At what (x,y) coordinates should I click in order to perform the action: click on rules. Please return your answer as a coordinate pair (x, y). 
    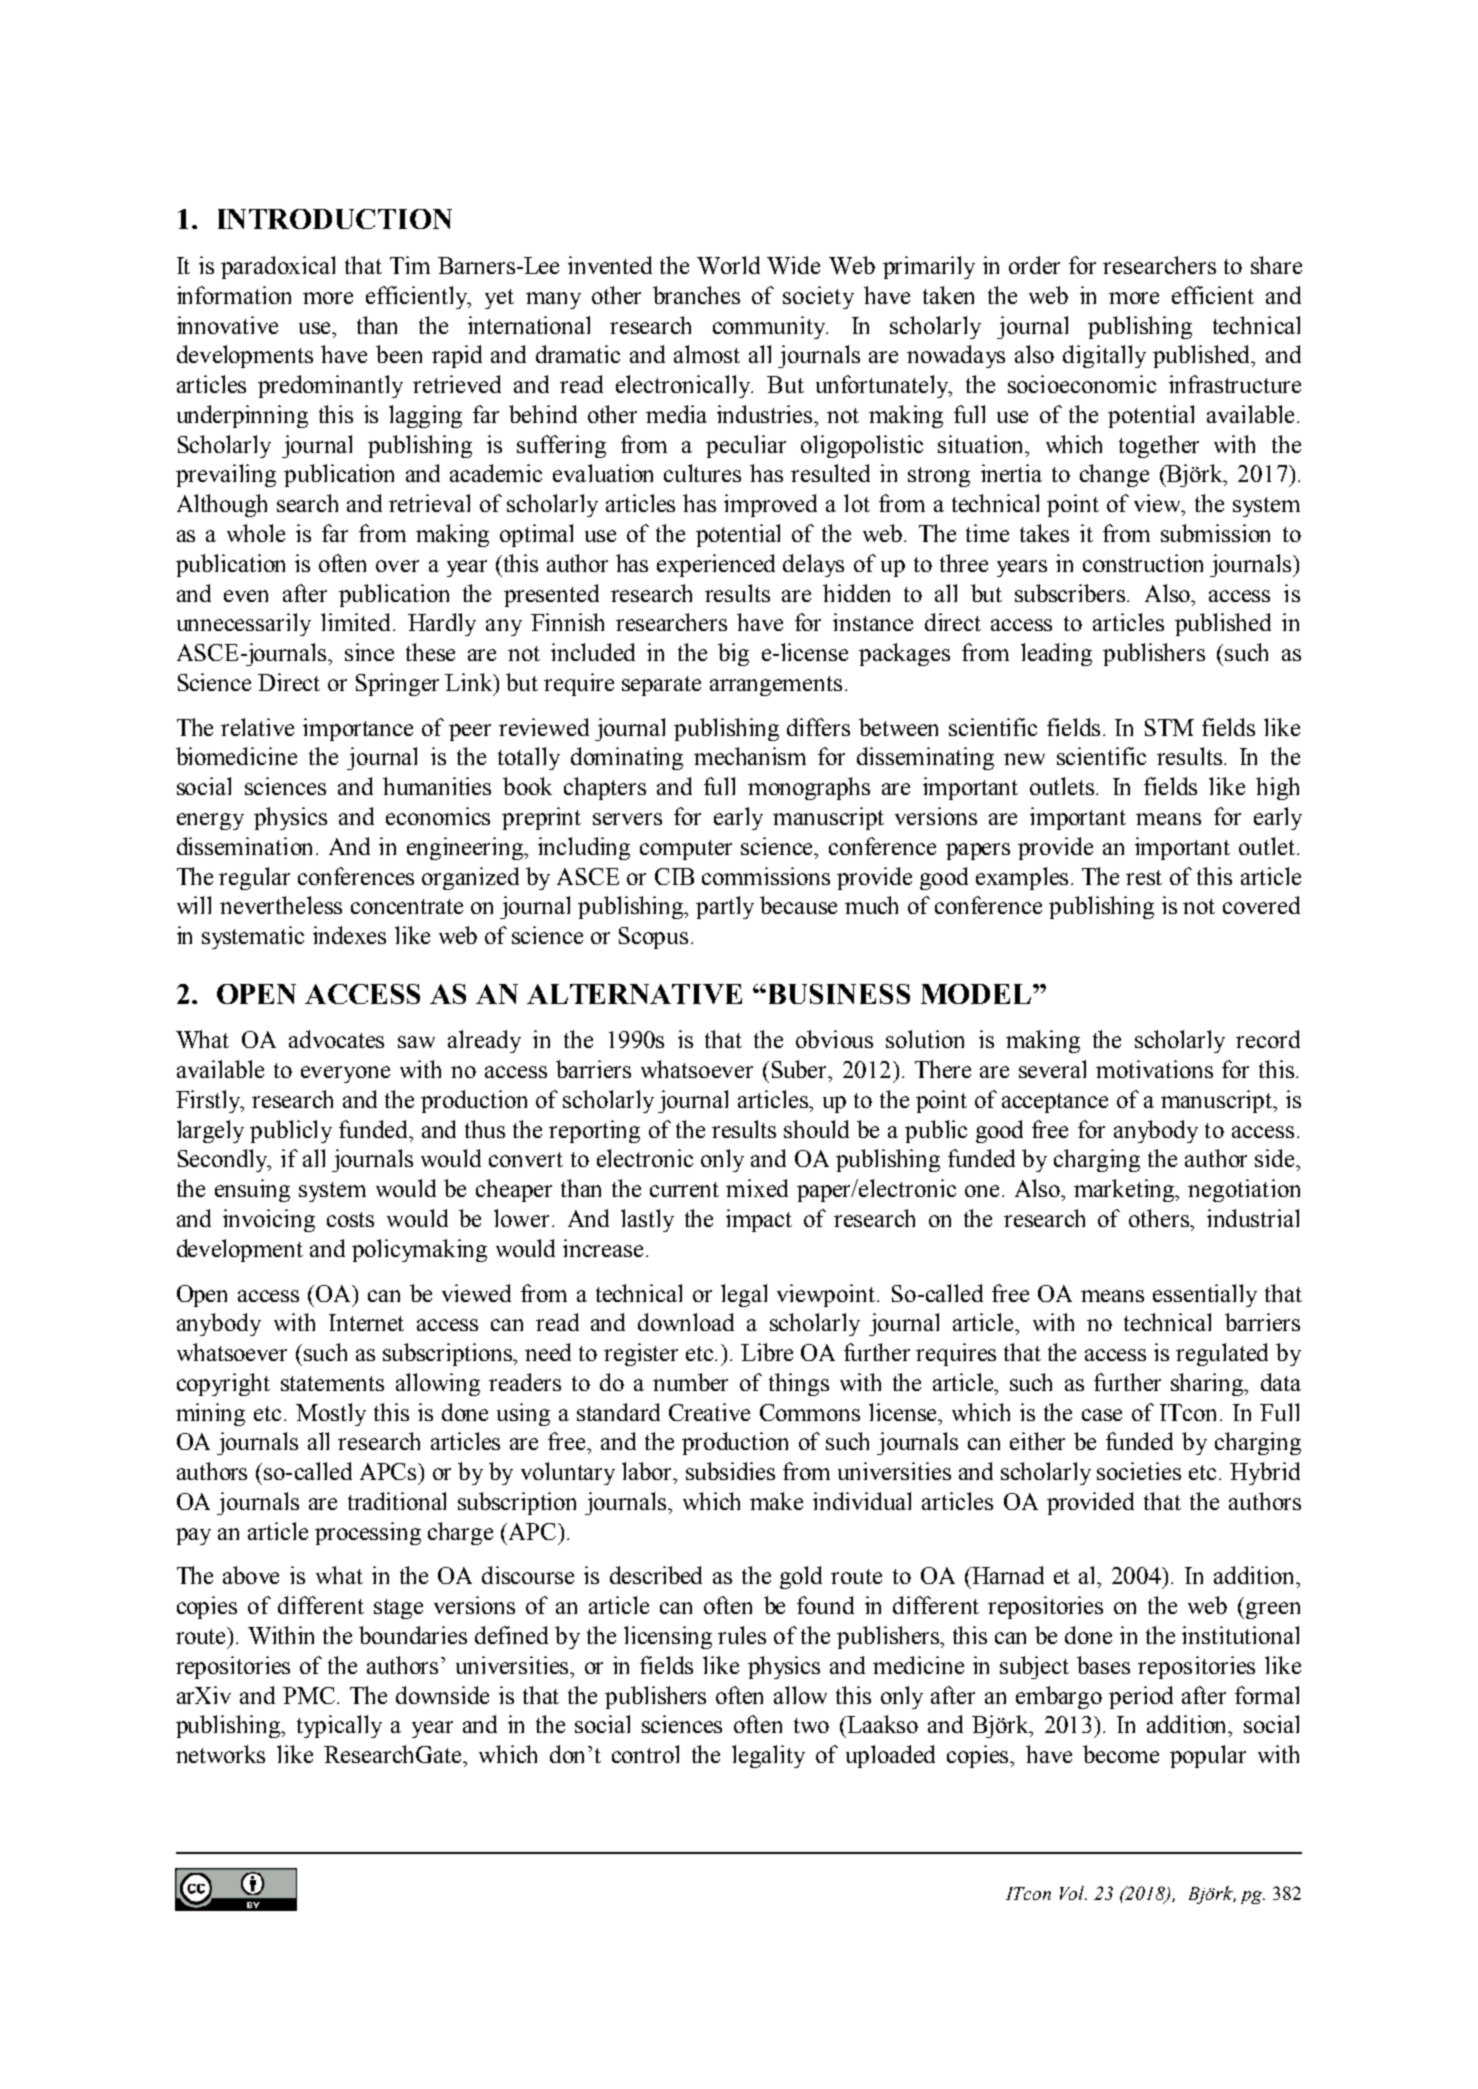
    Looking at the image, I should click on (742, 1635).
